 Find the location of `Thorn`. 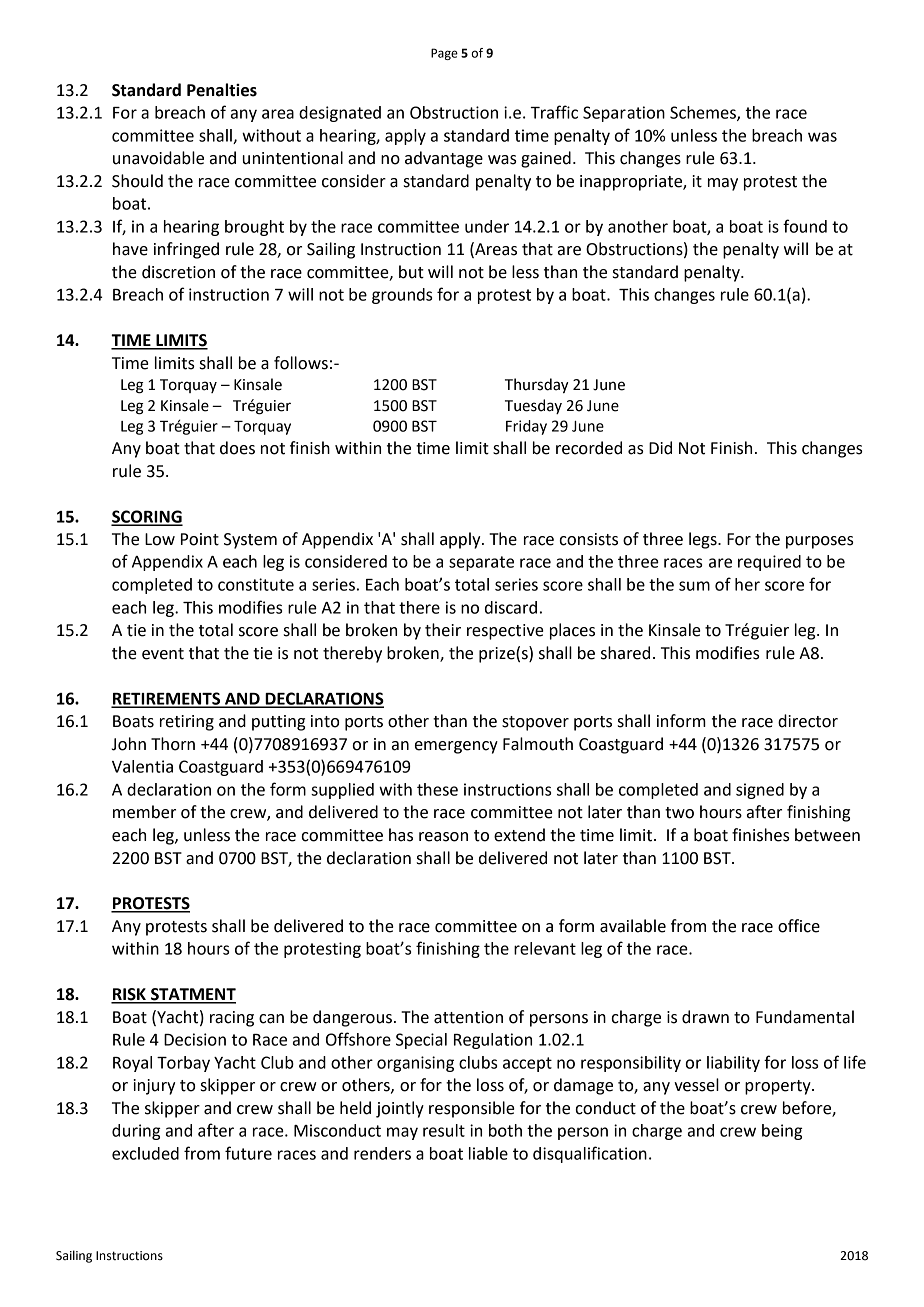

Thorn is located at coordinates (173, 744).
